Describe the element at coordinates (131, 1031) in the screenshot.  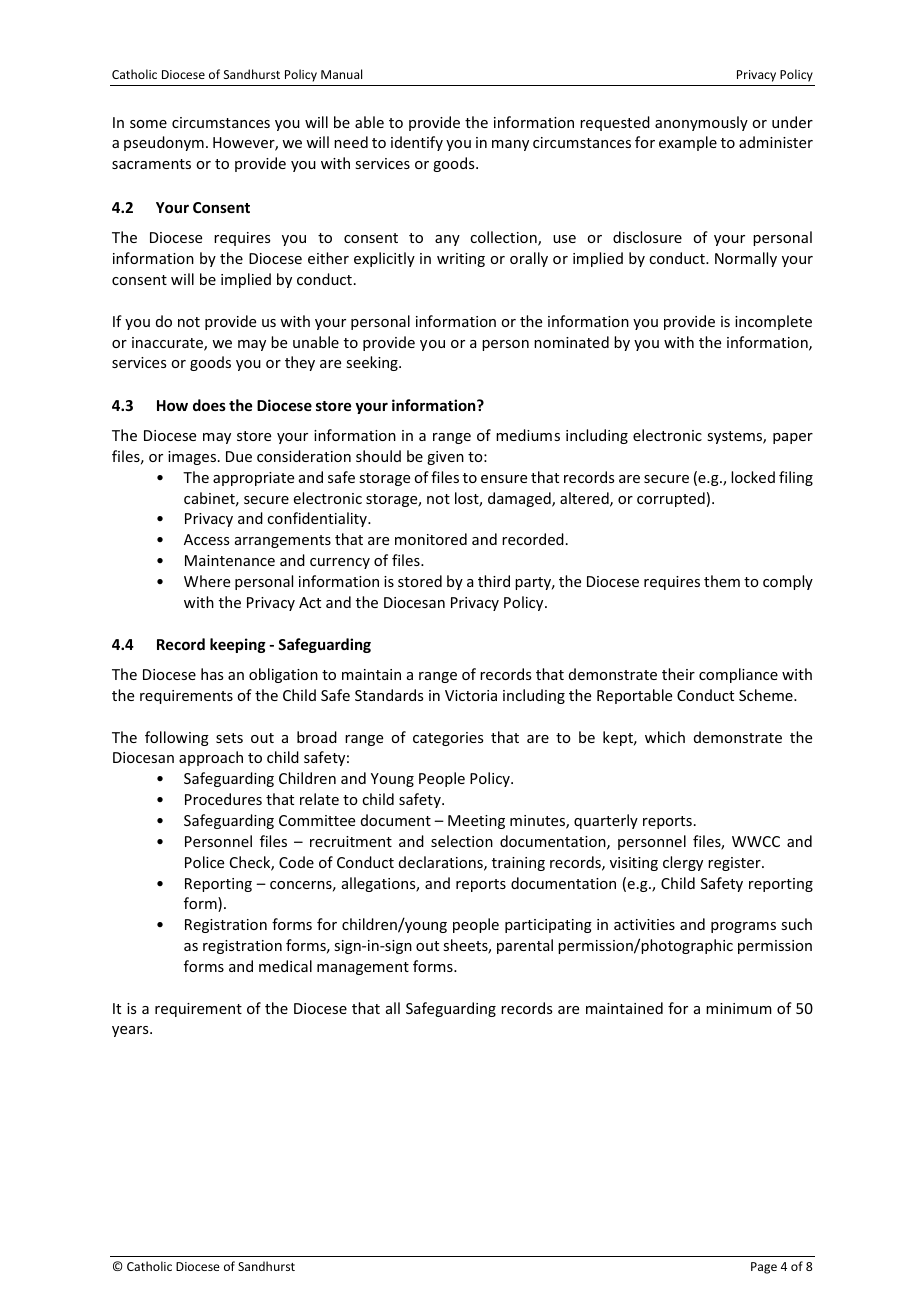
I see `years` at that location.
